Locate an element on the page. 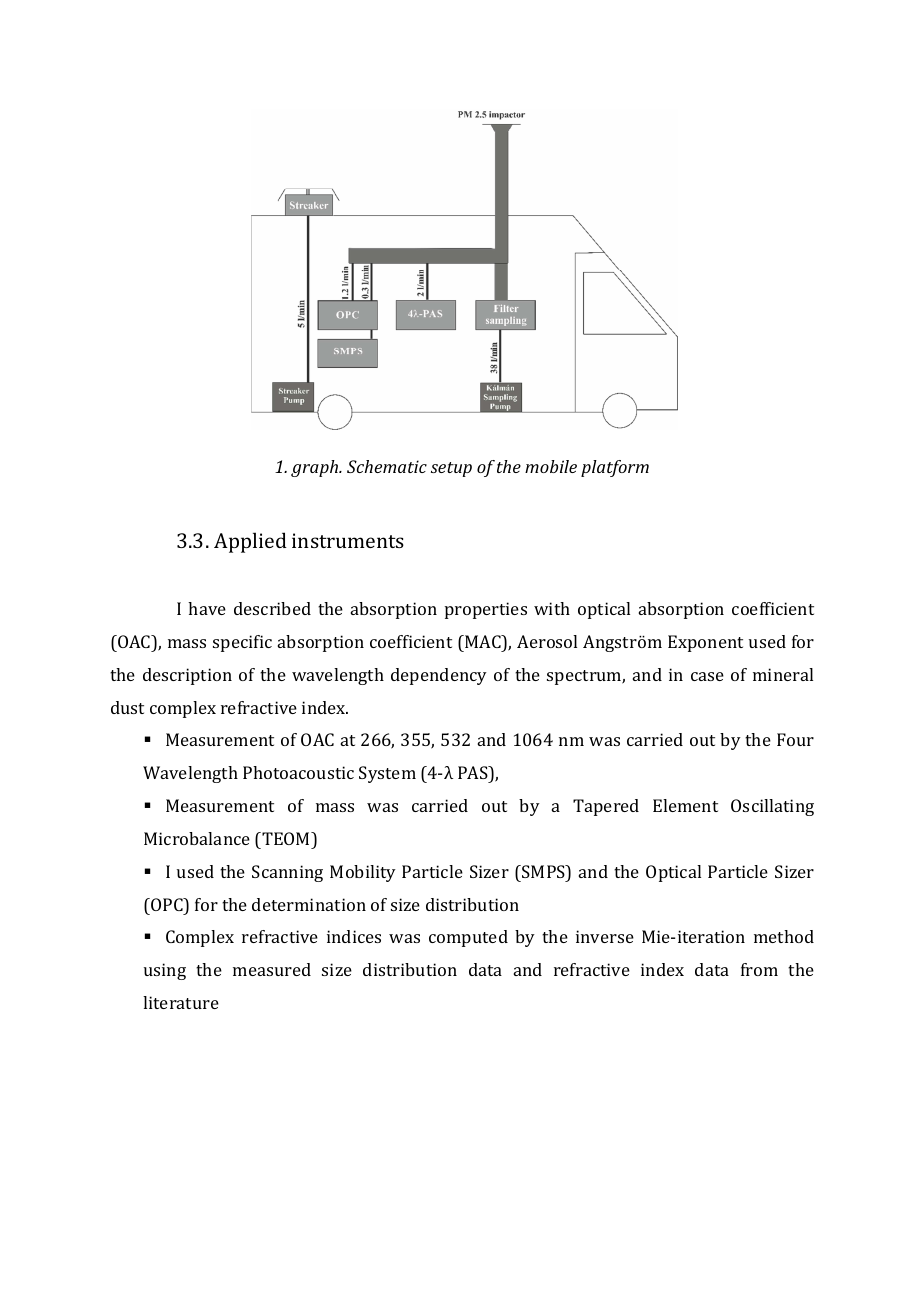  platform is located at coordinates (615, 468).
